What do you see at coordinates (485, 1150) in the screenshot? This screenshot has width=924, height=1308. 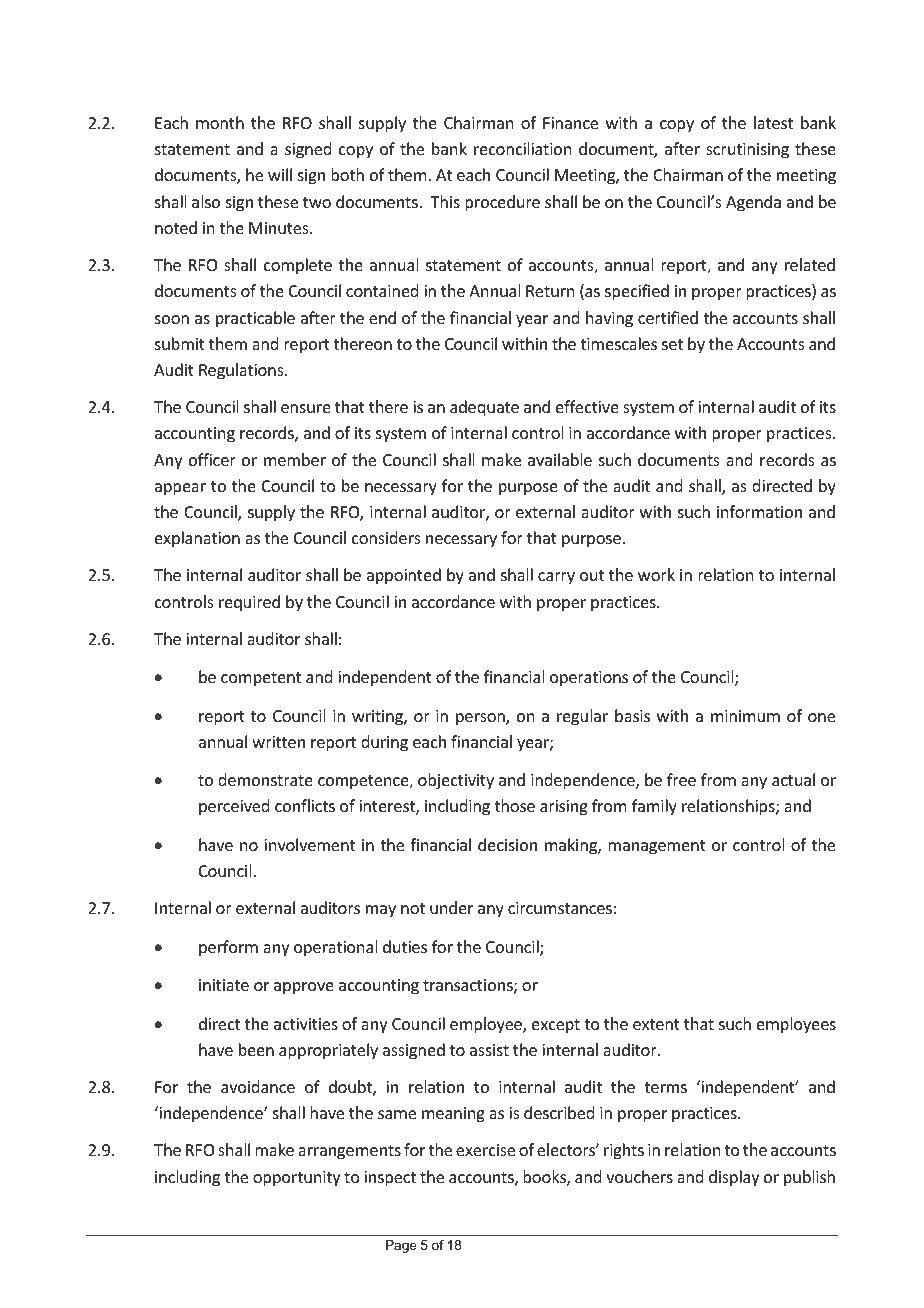 I see `exercise` at bounding box center [485, 1150].
